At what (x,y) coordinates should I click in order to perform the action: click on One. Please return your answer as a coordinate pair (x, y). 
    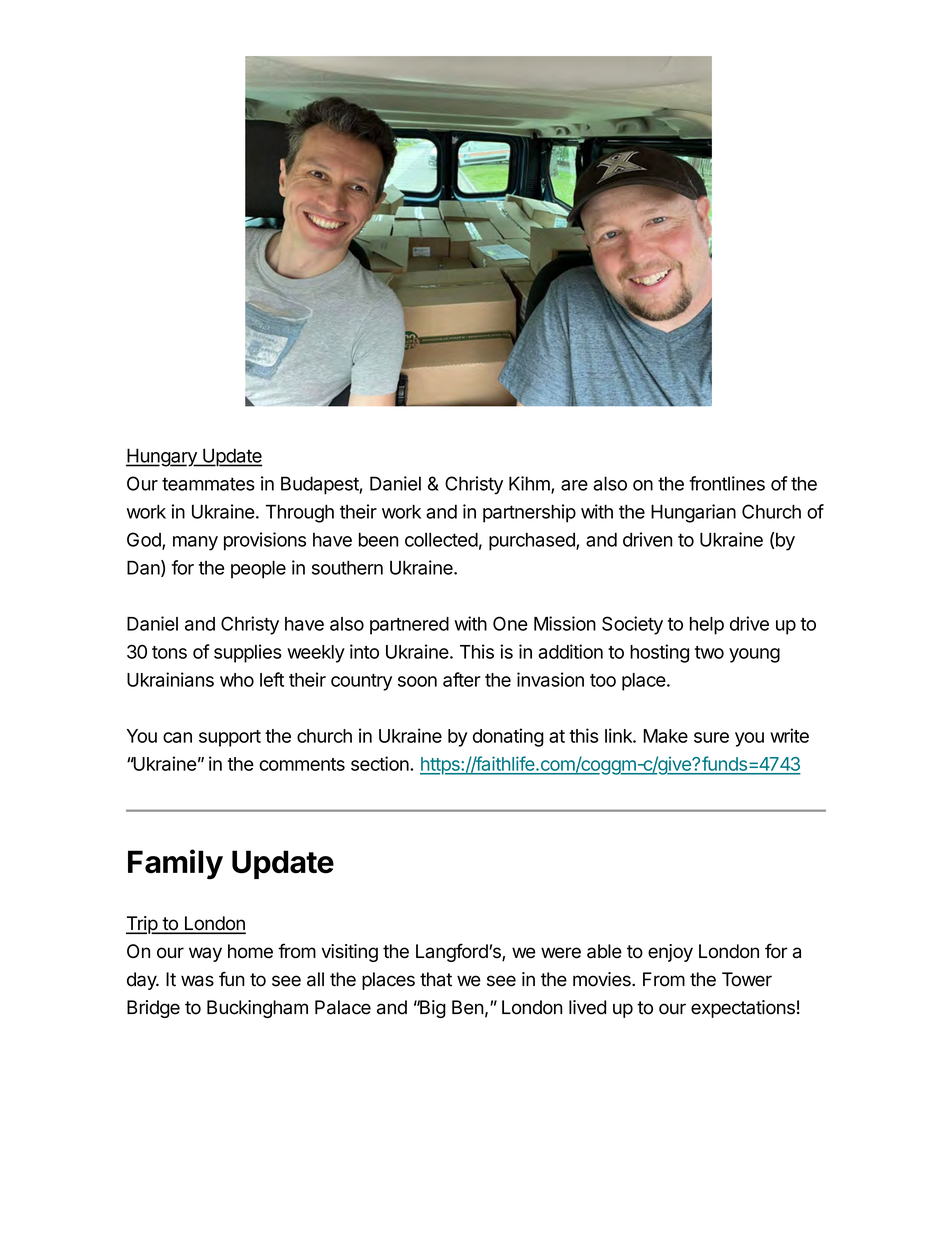
    Looking at the image, I should click on (510, 623).
